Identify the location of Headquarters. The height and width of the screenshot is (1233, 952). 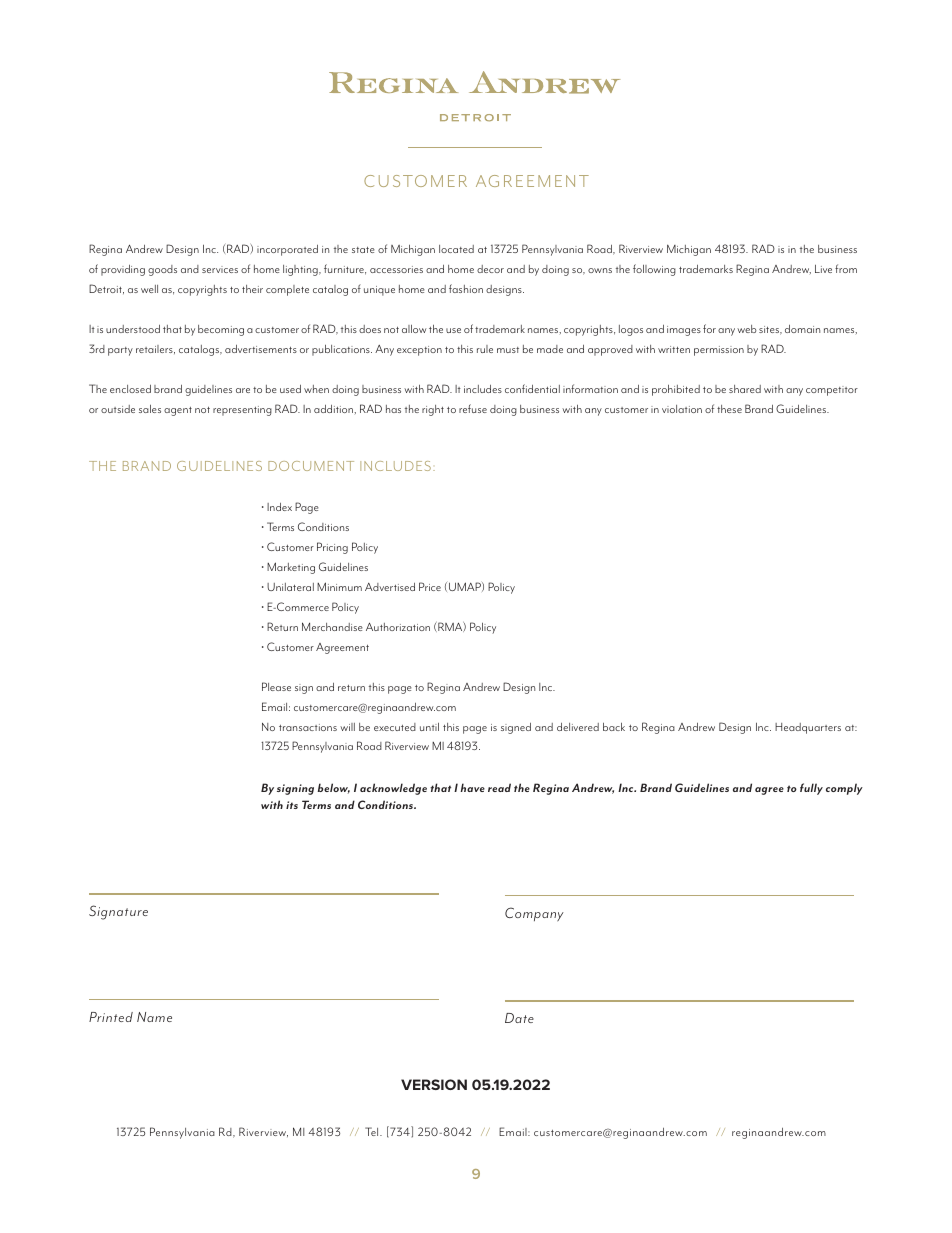
(808, 728).
